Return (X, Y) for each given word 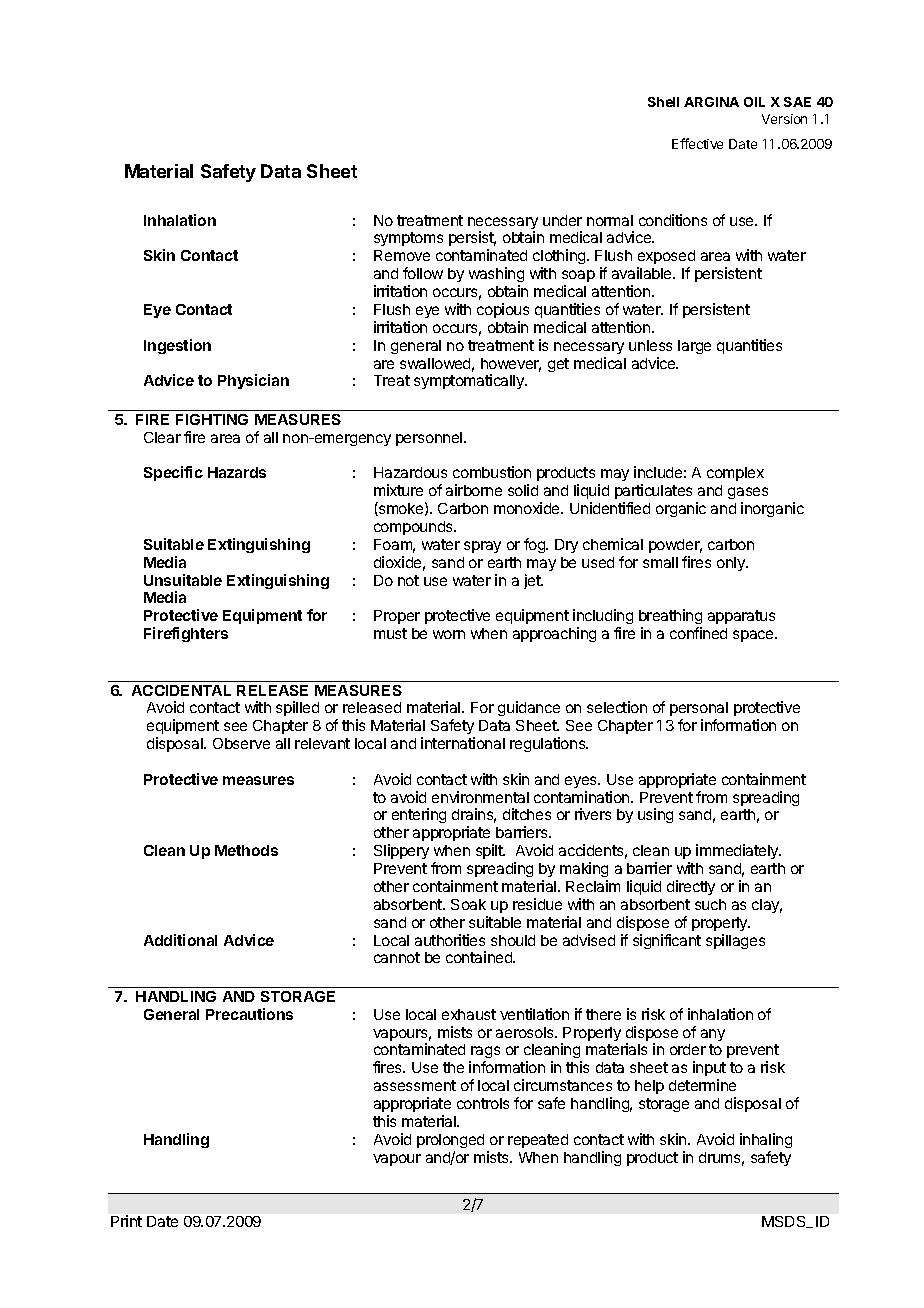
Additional (180, 940)
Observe (241, 743)
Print (126, 1221)
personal (699, 711)
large (694, 347)
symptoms (408, 239)
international (463, 743)
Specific (173, 473)
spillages (735, 941)
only (732, 564)
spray (482, 547)
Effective (697, 143)
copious (503, 310)
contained (480, 957)
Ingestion (177, 346)
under (562, 220)
